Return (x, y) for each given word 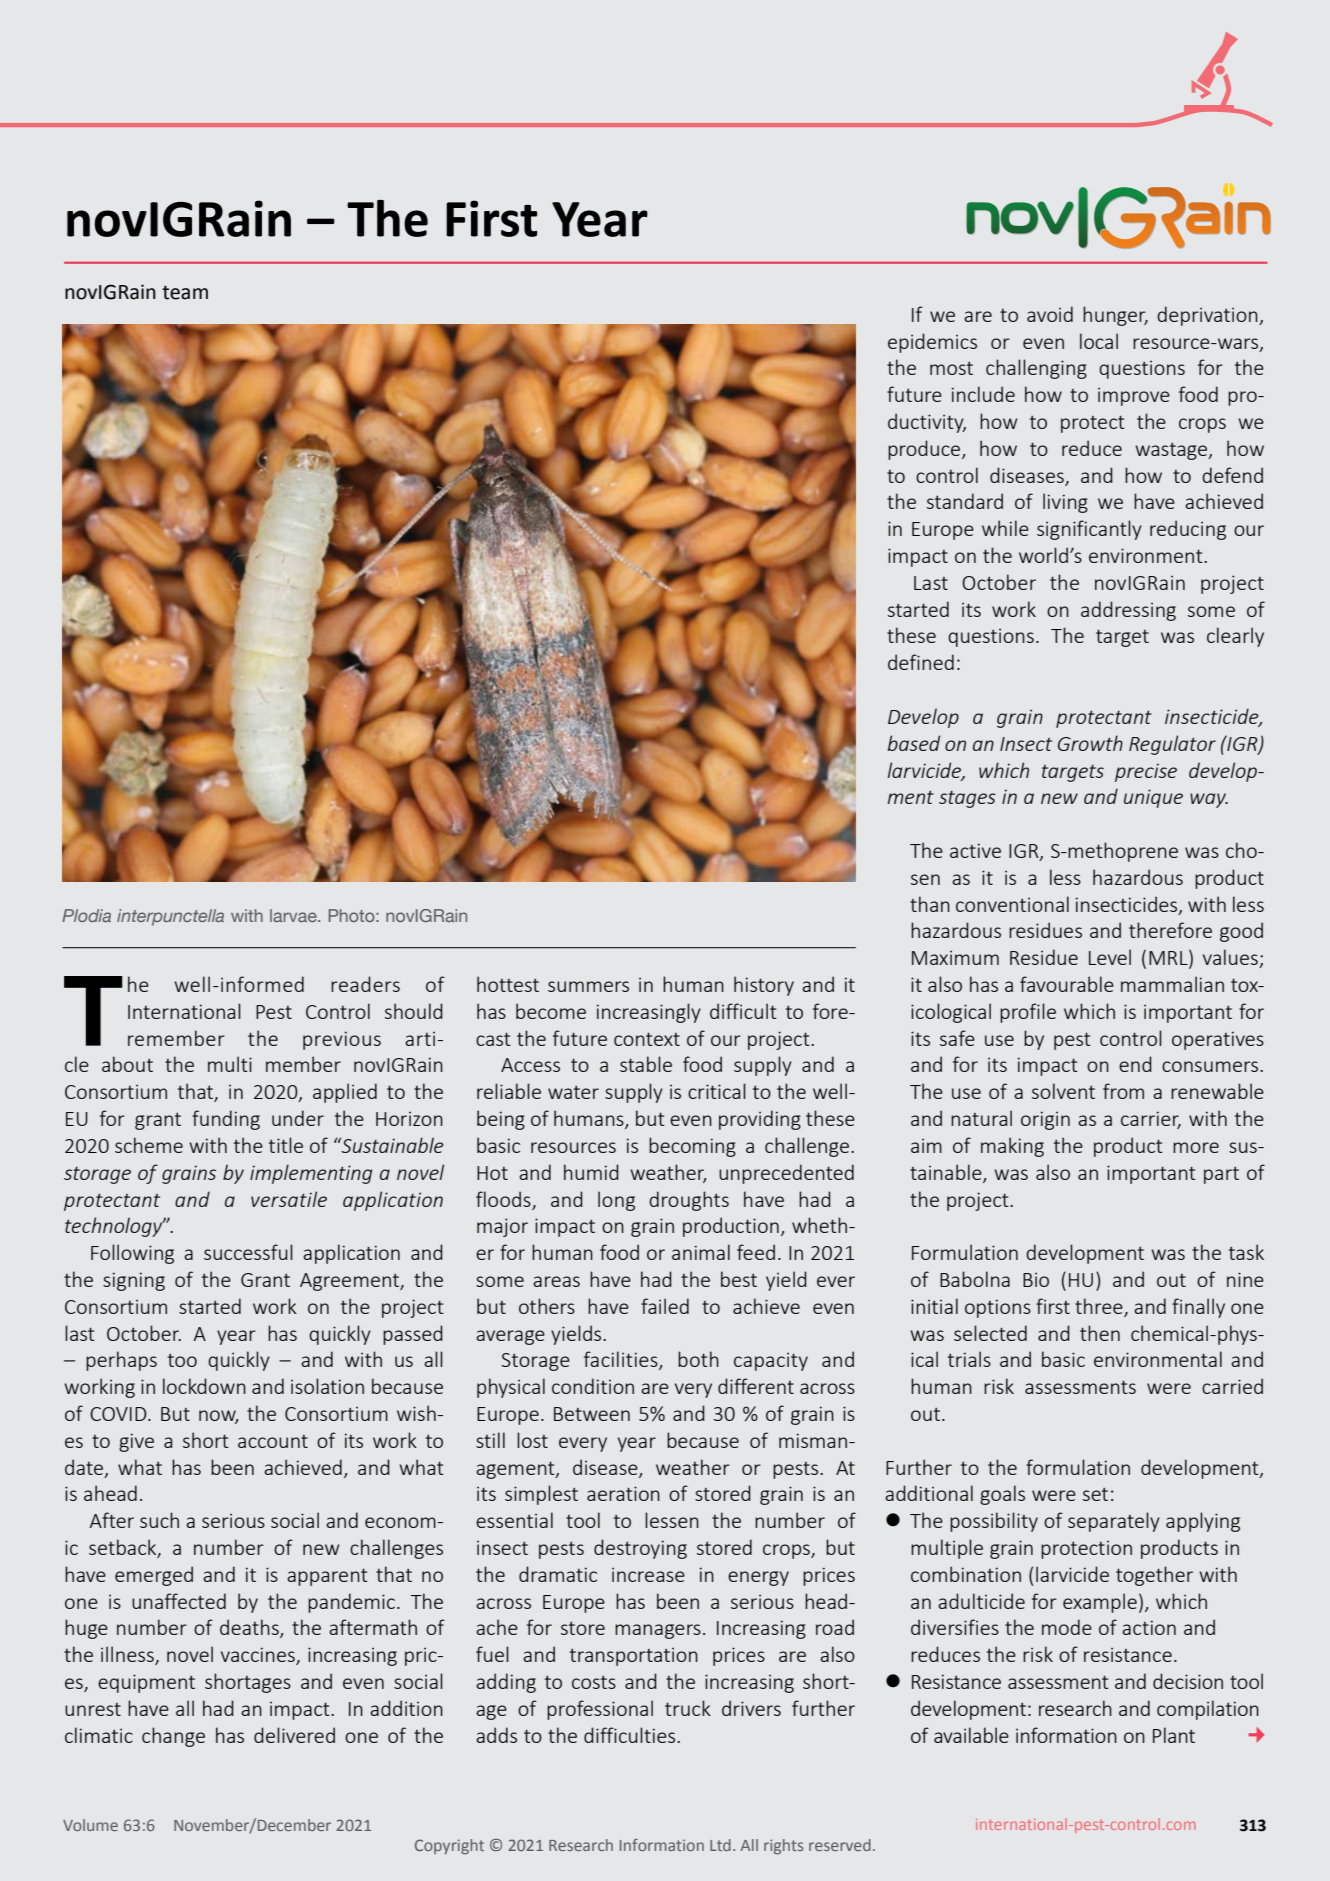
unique (1153, 798)
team (185, 292)
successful (248, 1252)
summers (588, 986)
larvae (294, 915)
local (1099, 341)
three (1099, 1306)
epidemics (932, 343)
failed (665, 1306)
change (173, 1737)
